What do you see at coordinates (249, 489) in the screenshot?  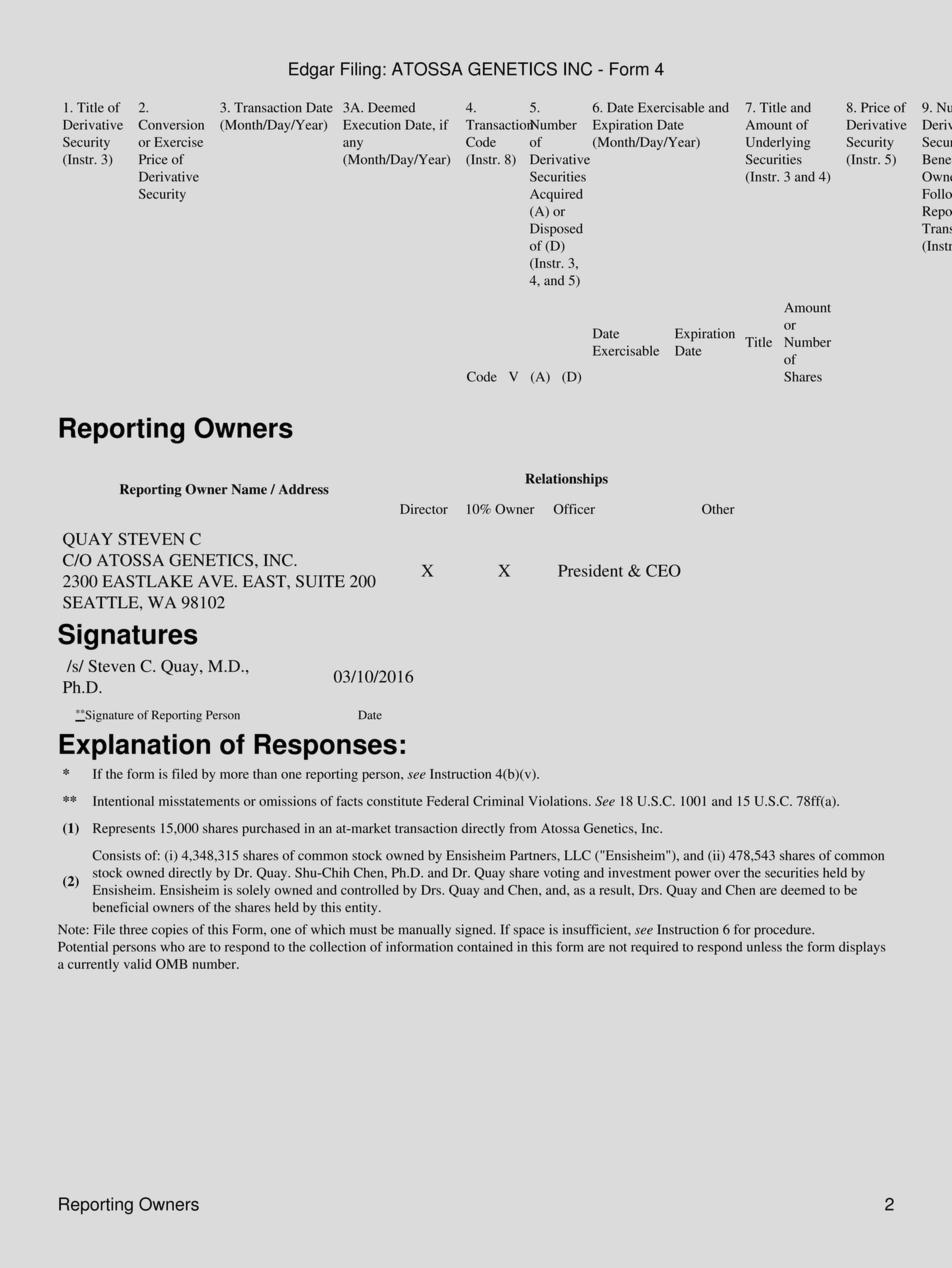 I see `Name` at bounding box center [249, 489].
